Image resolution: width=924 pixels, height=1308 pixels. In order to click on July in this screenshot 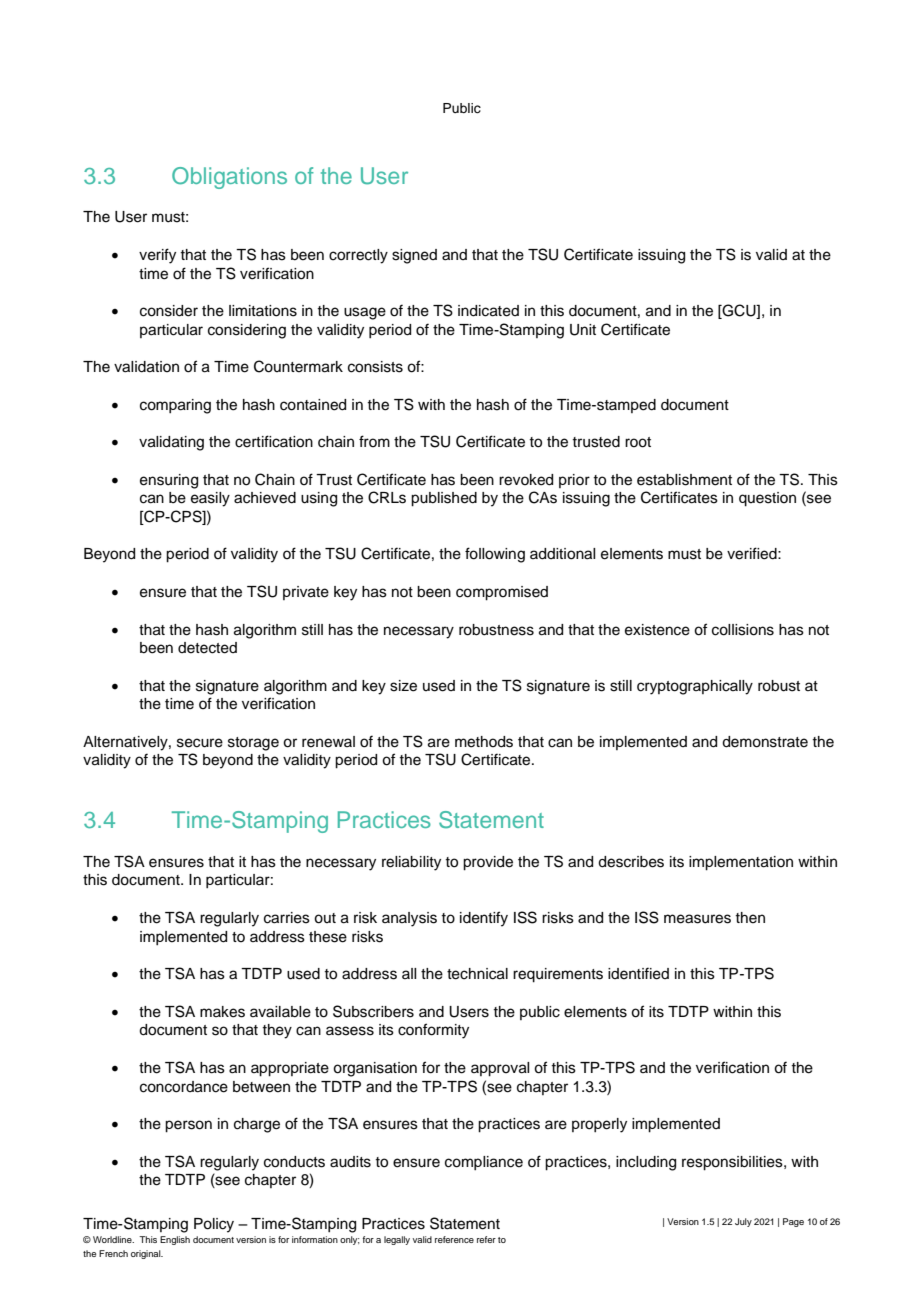, I will do `click(743, 1222)`.
